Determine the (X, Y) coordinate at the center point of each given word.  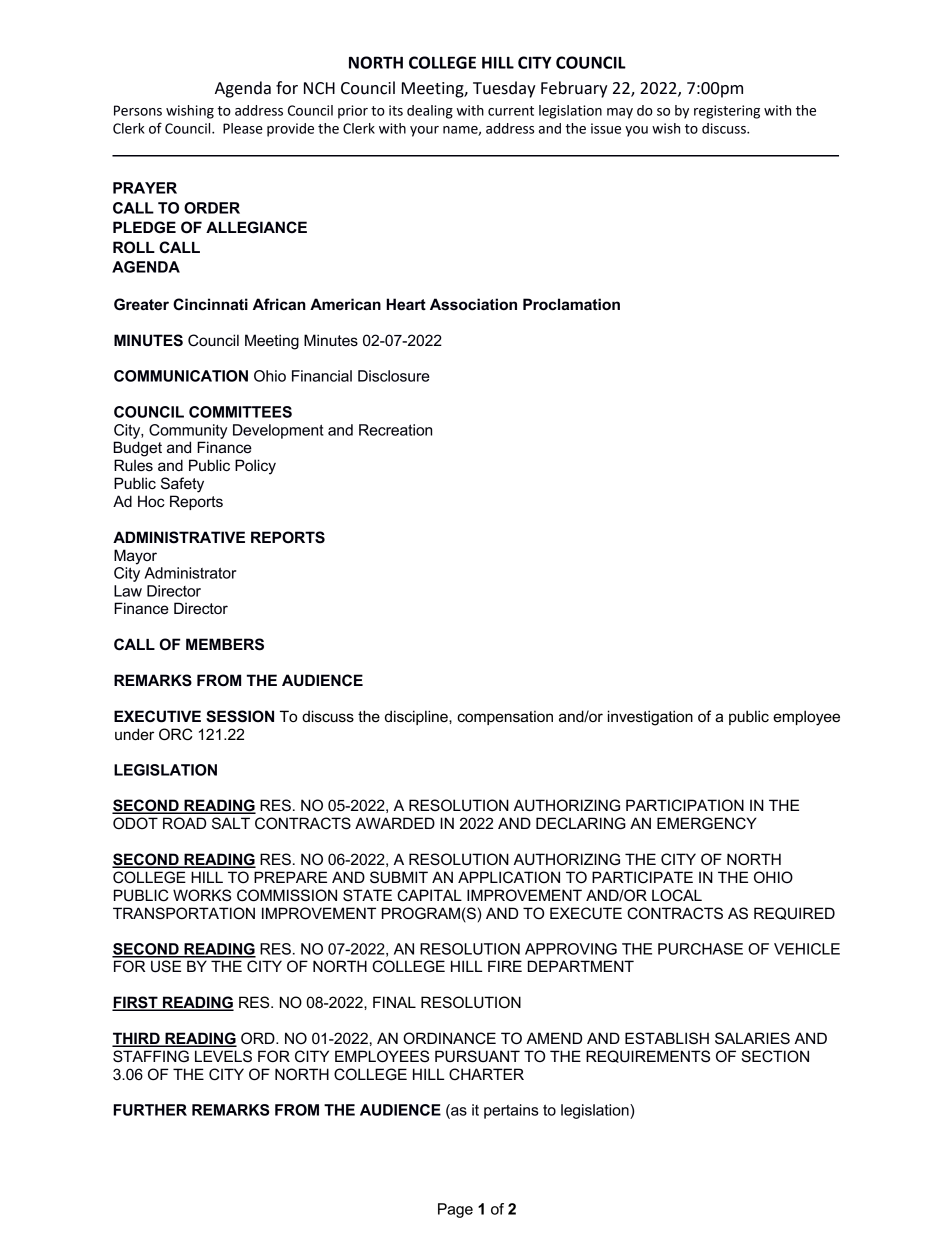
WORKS (202, 895)
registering (727, 112)
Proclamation (571, 304)
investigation (650, 718)
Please (243, 128)
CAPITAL (429, 895)
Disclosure (394, 376)
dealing (430, 112)
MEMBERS (225, 644)
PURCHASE (700, 949)
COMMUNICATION (181, 376)
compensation (505, 717)
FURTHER (150, 1110)
